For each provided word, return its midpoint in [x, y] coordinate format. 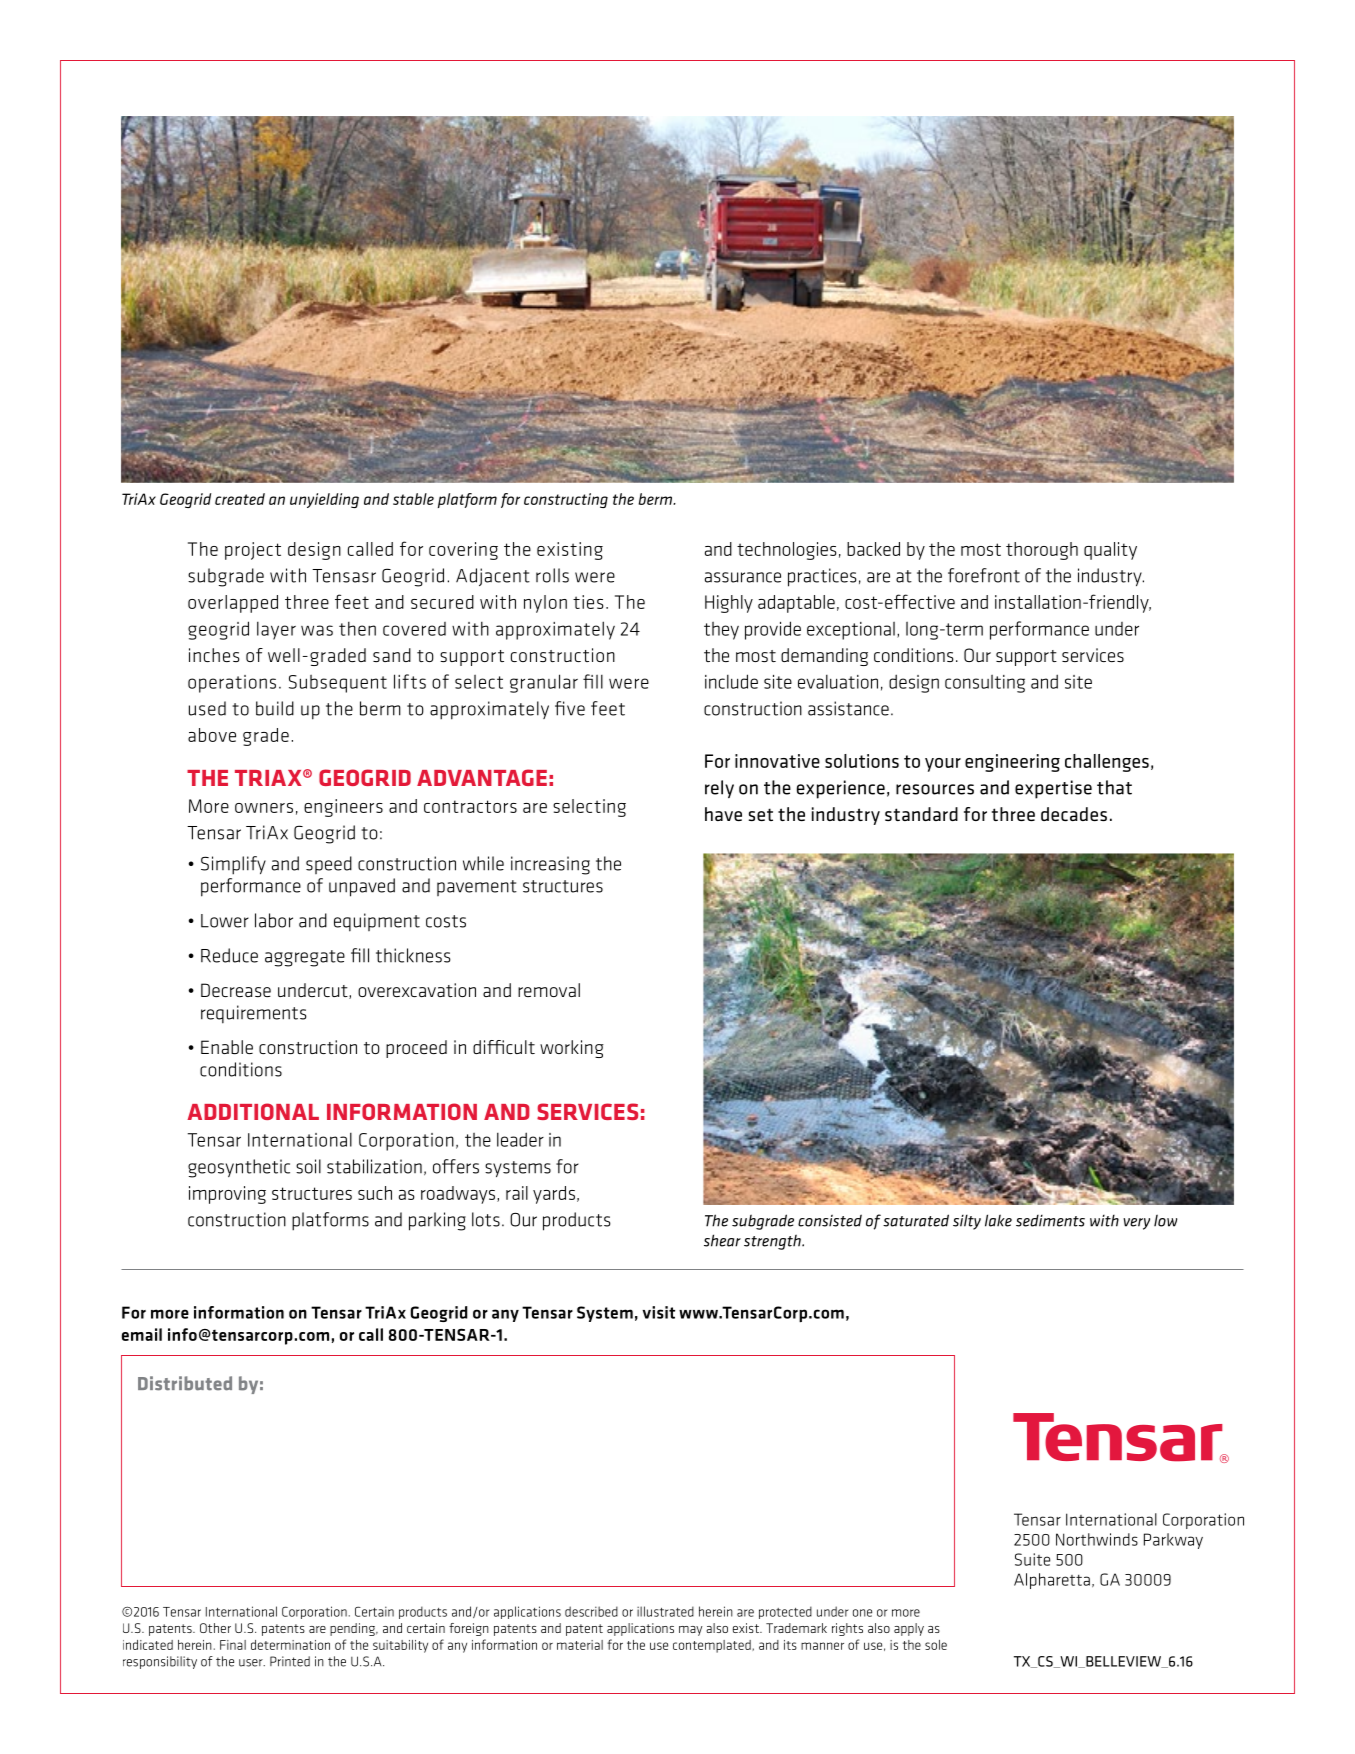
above [212, 735]
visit [658, 1312]
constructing [566, 500]
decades [1074, 814]
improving [227, 1195]
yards [554, 1195]
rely [719, 789]
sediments [1050, 1221]
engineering [1012, 763]
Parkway [1173, 1541]
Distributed [185, 1383]
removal [549, 990]
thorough [1042, 551]
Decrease [236, 990]
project [253, 551]
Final [233, 1645]
